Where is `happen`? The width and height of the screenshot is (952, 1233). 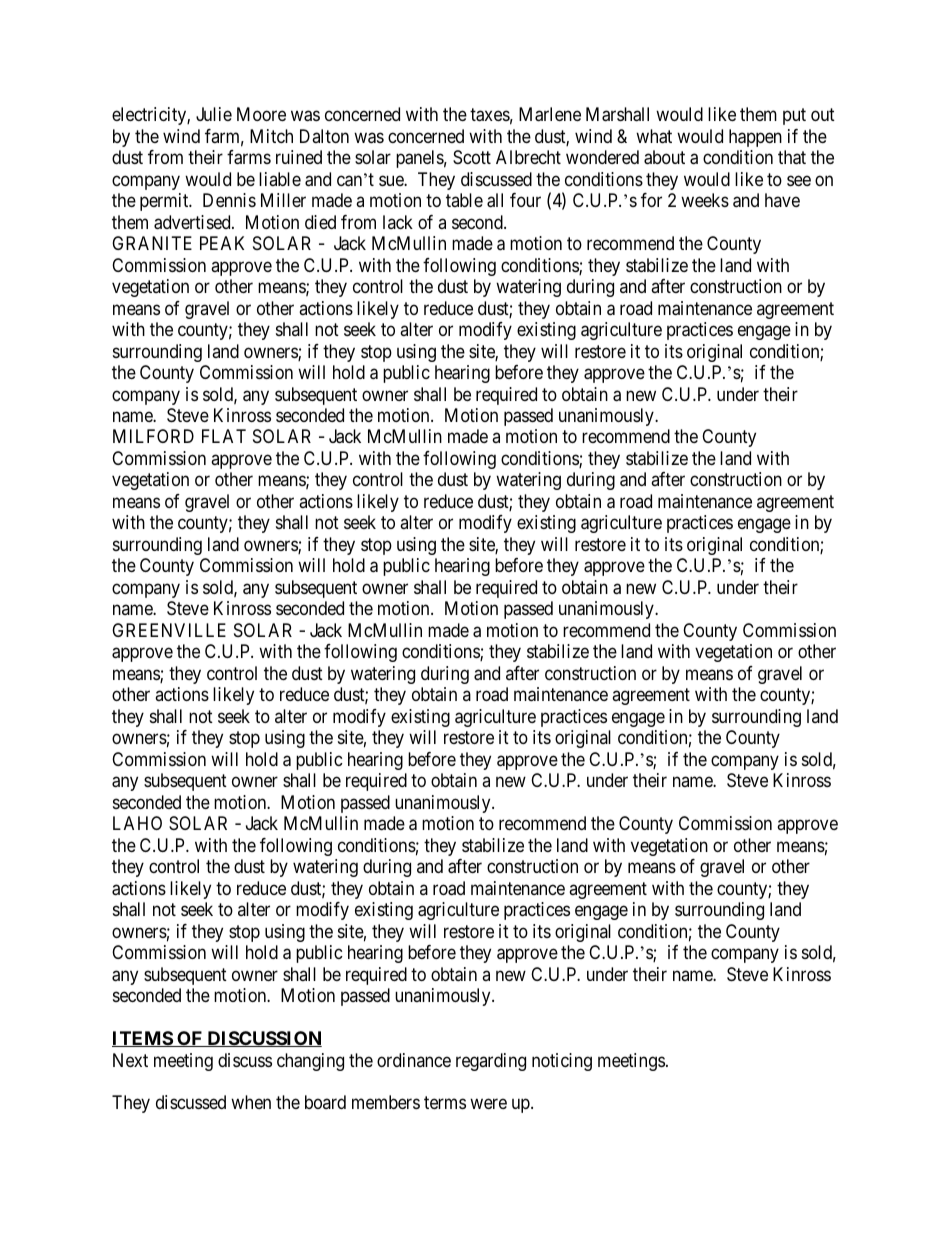
happen is located at coordinates (755, 138).
